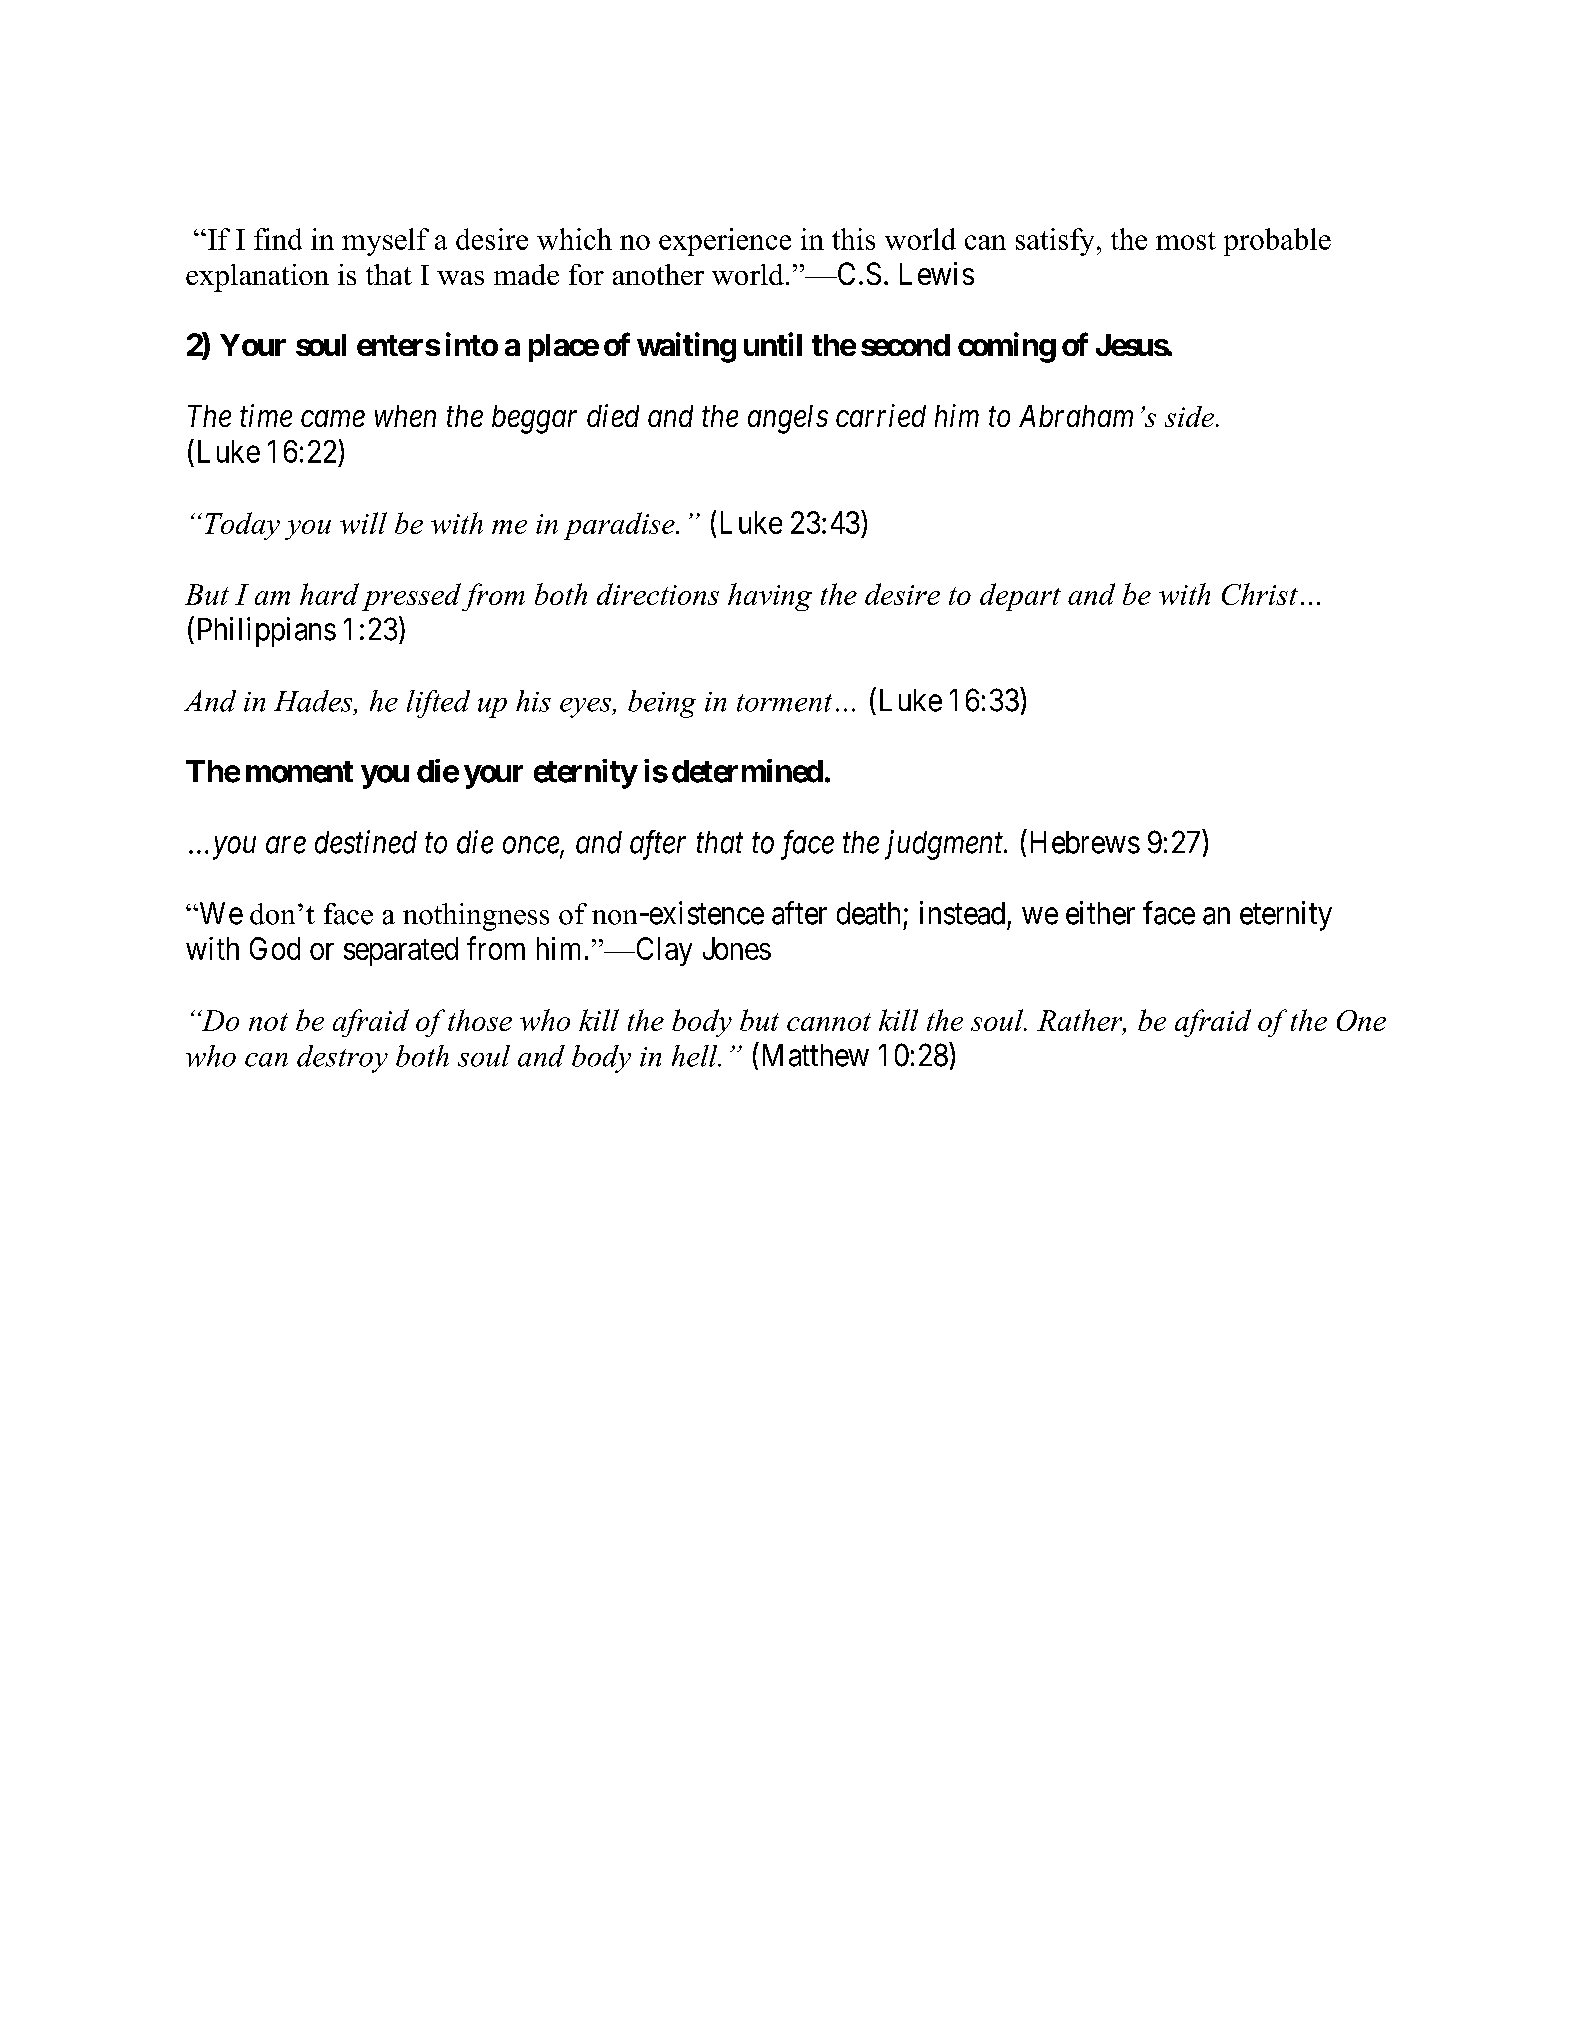 The width and height of the document is (1575, 2038). I want to click on most, so click(1186, 241).
